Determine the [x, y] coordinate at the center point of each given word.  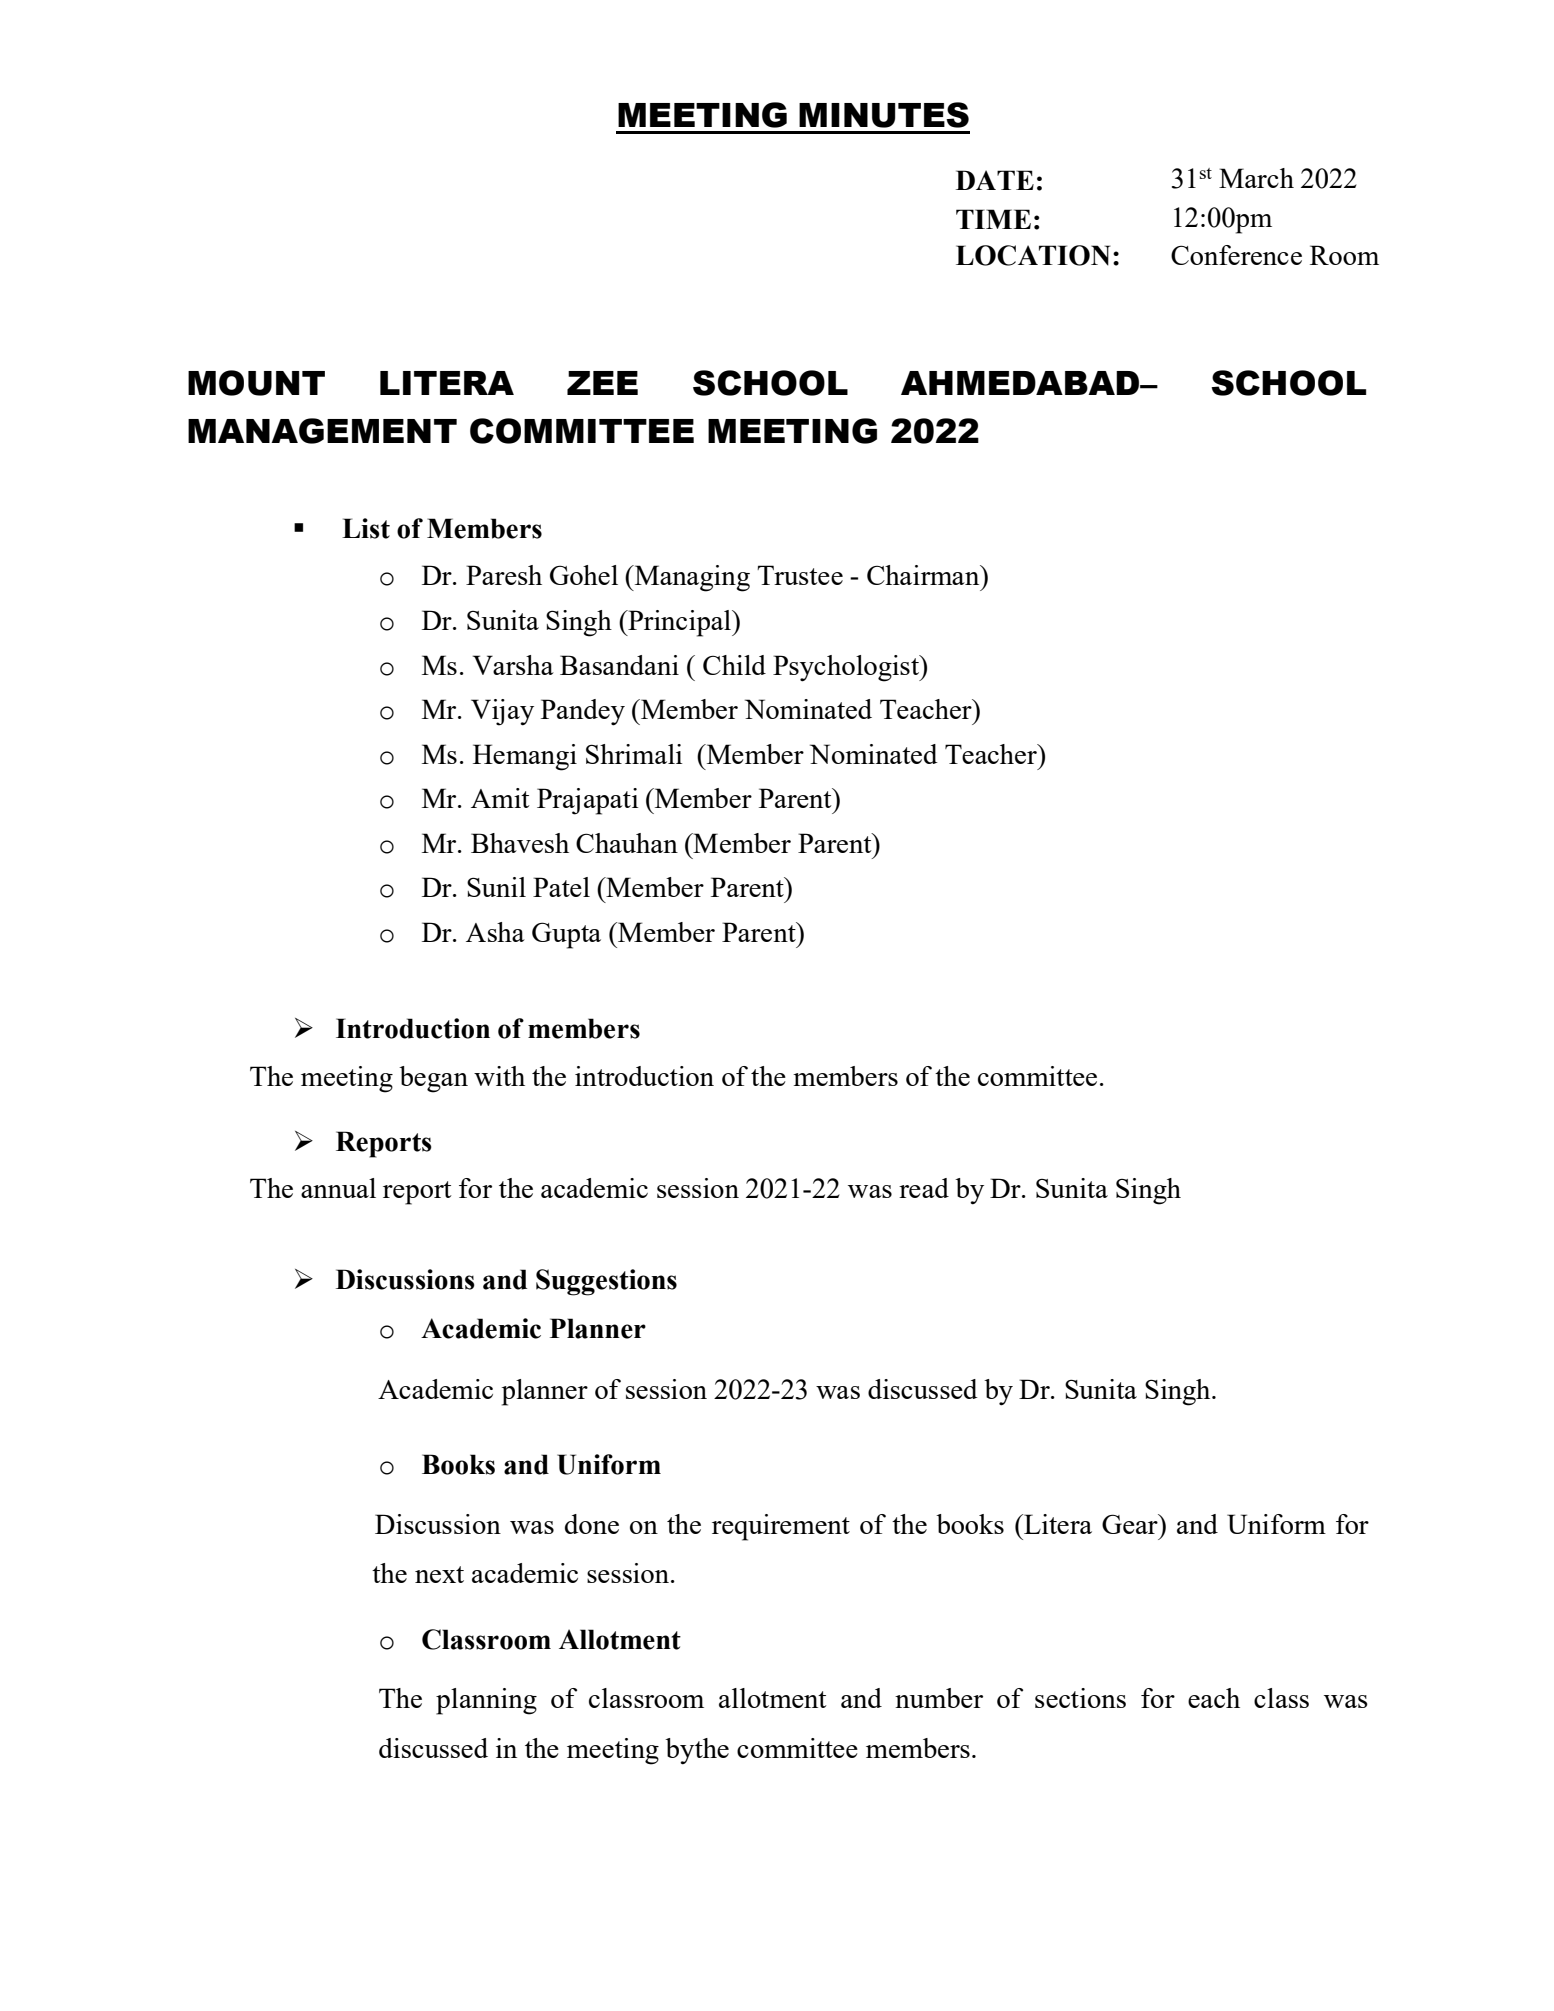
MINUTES [884, 115]
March [1256, 178]
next [439, 1574]
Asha [495, 932]
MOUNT [256, 383]
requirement [781, 1527]
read [924, 1188]
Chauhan [627, 843]
